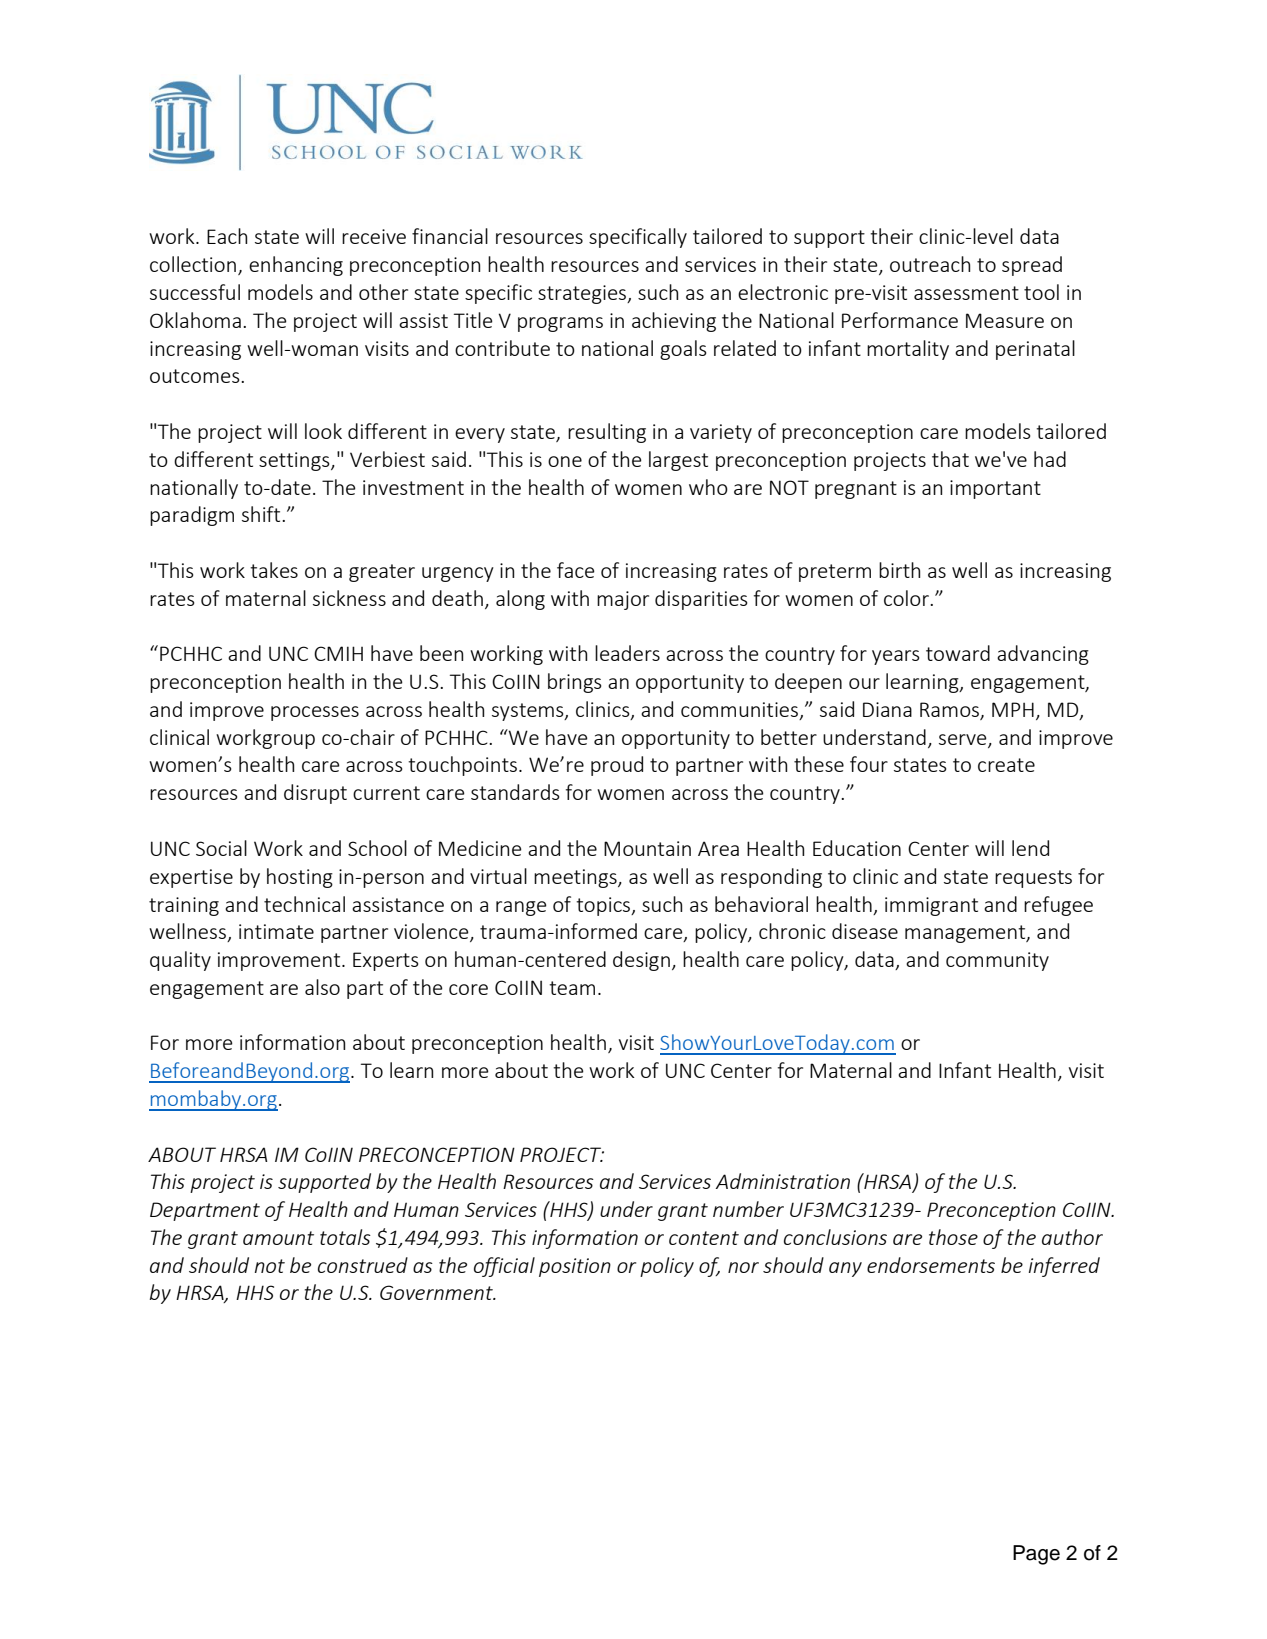  What do you see at coordinates (274, 570) in the image?
I see `takes` at bounding box center [274, 570].
